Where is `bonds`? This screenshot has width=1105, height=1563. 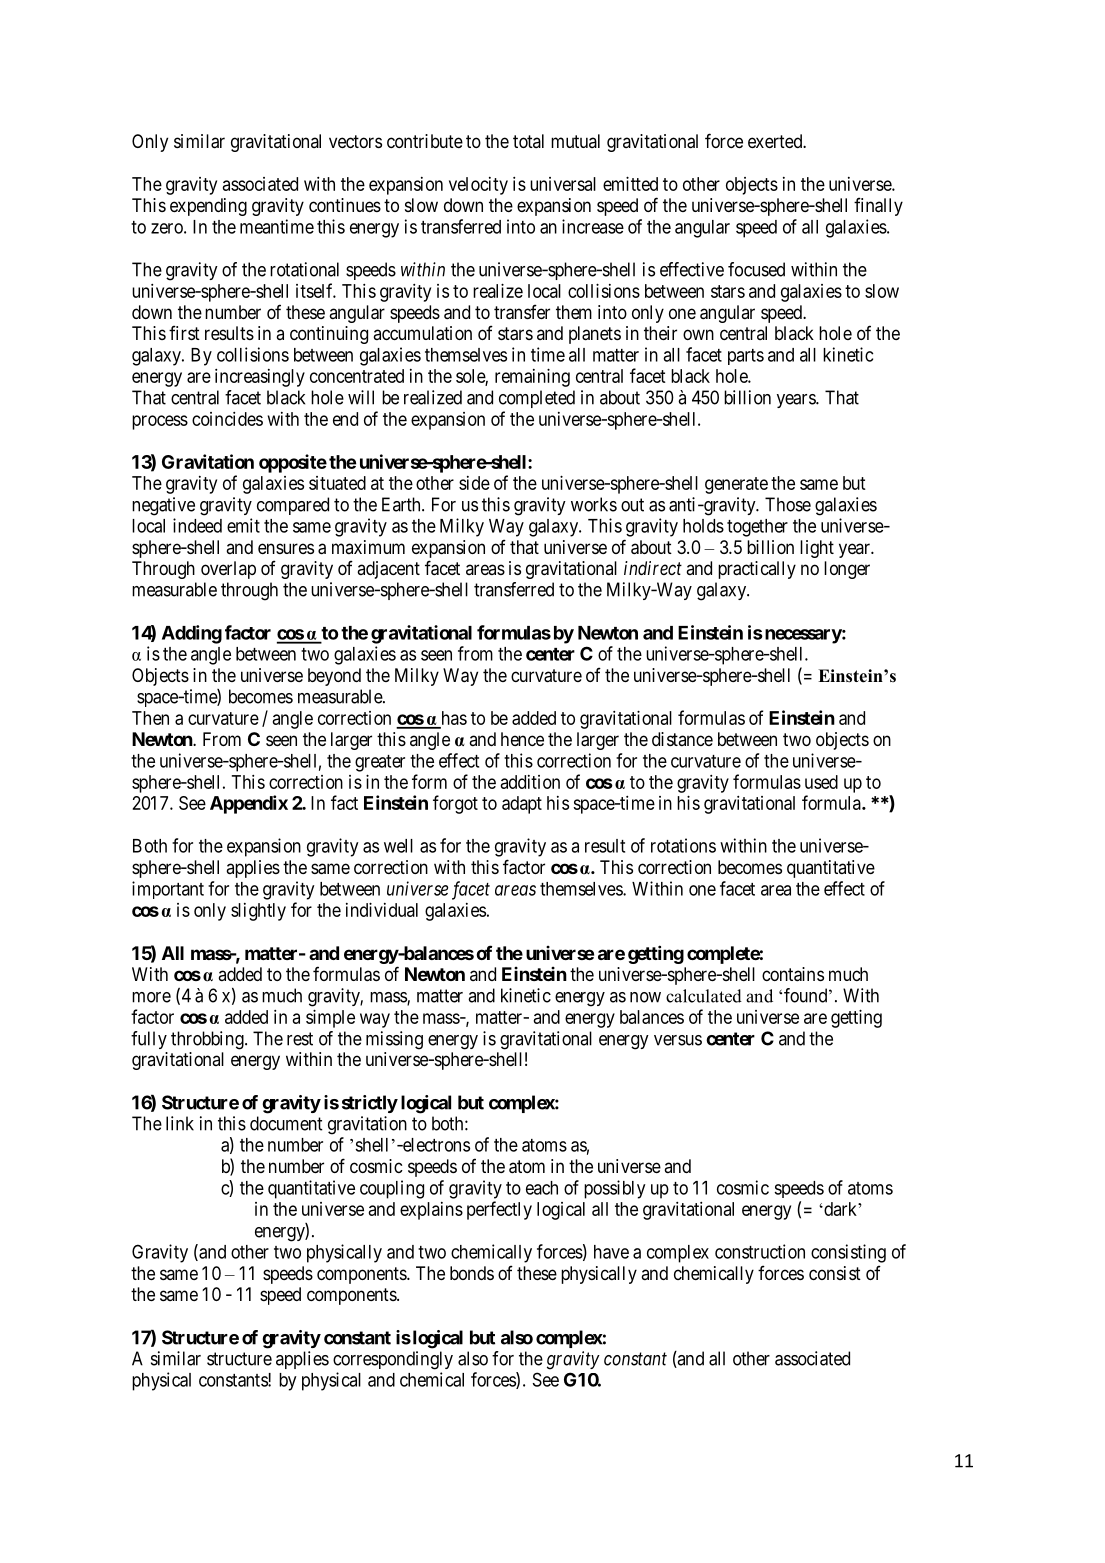
bonds is located at coordinates (472, 1273).
